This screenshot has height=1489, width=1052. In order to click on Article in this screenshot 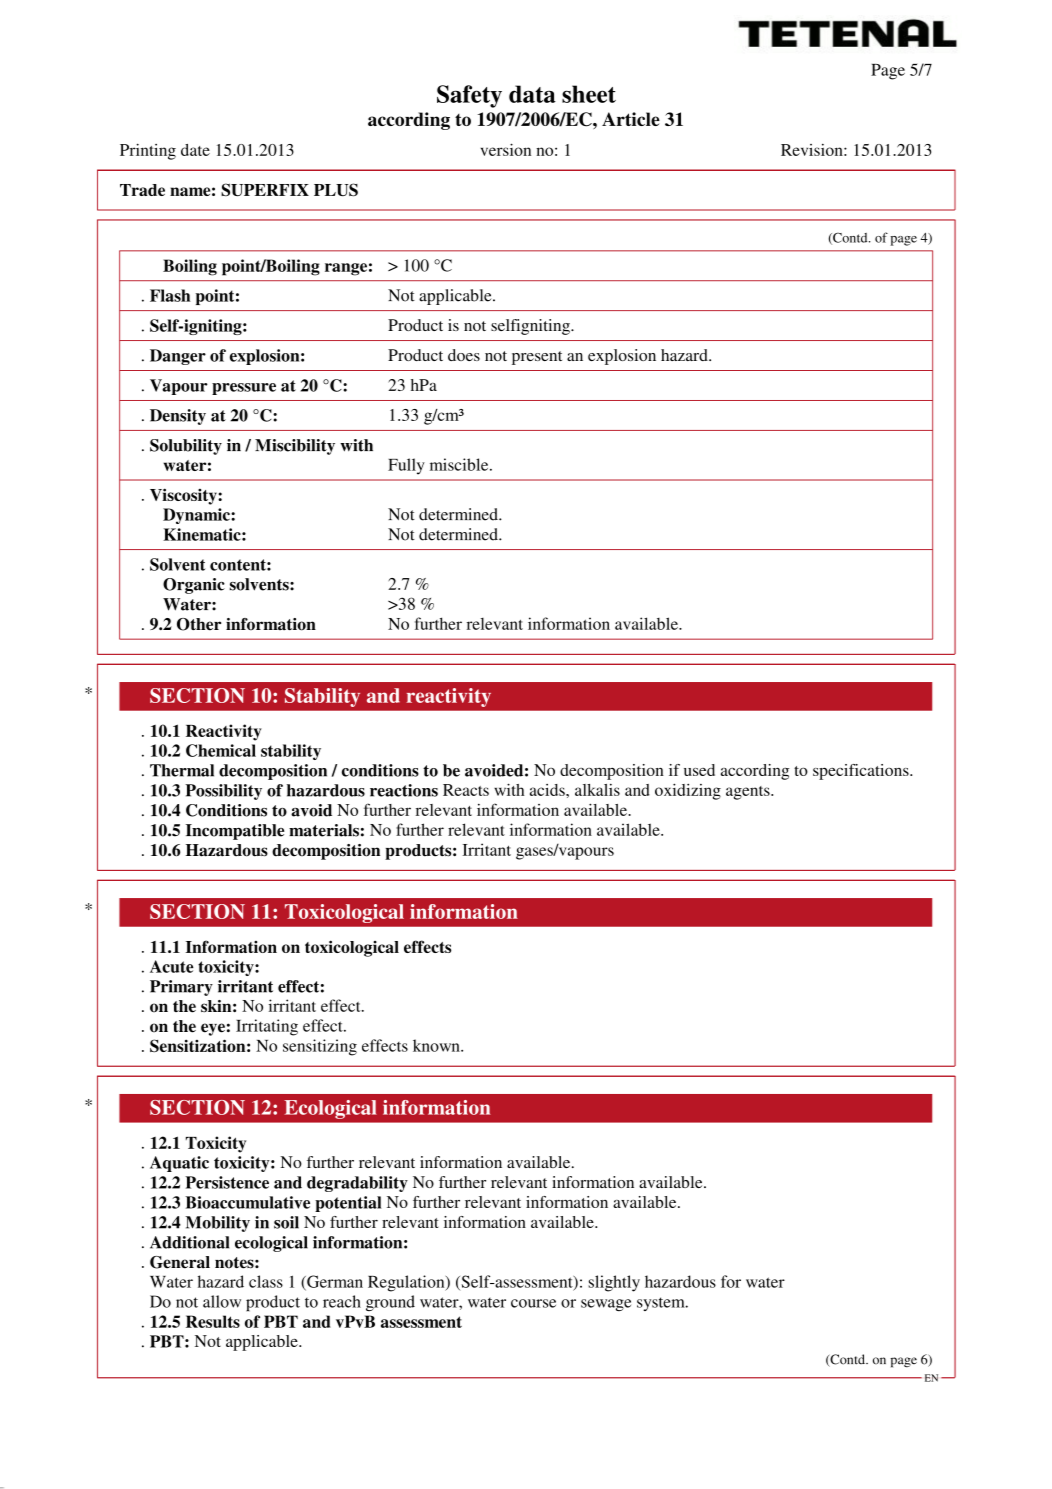, I will do `click(631, 119)`.
